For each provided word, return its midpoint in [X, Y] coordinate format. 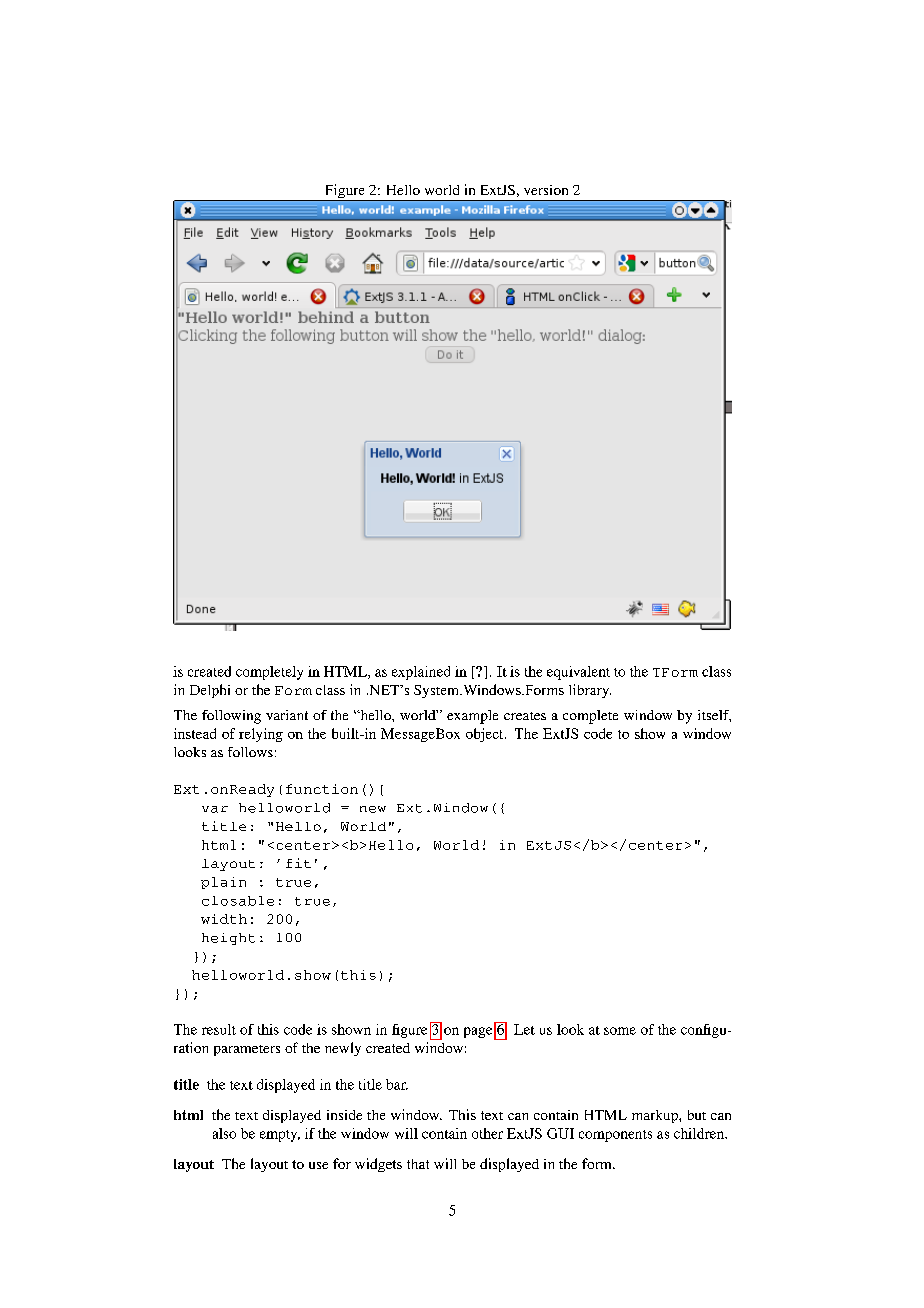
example [472, 717]
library [590, 691]
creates [525, 716]
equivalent [578, 673]
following [231, 717]
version [546, 190]
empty [280, 1136]
